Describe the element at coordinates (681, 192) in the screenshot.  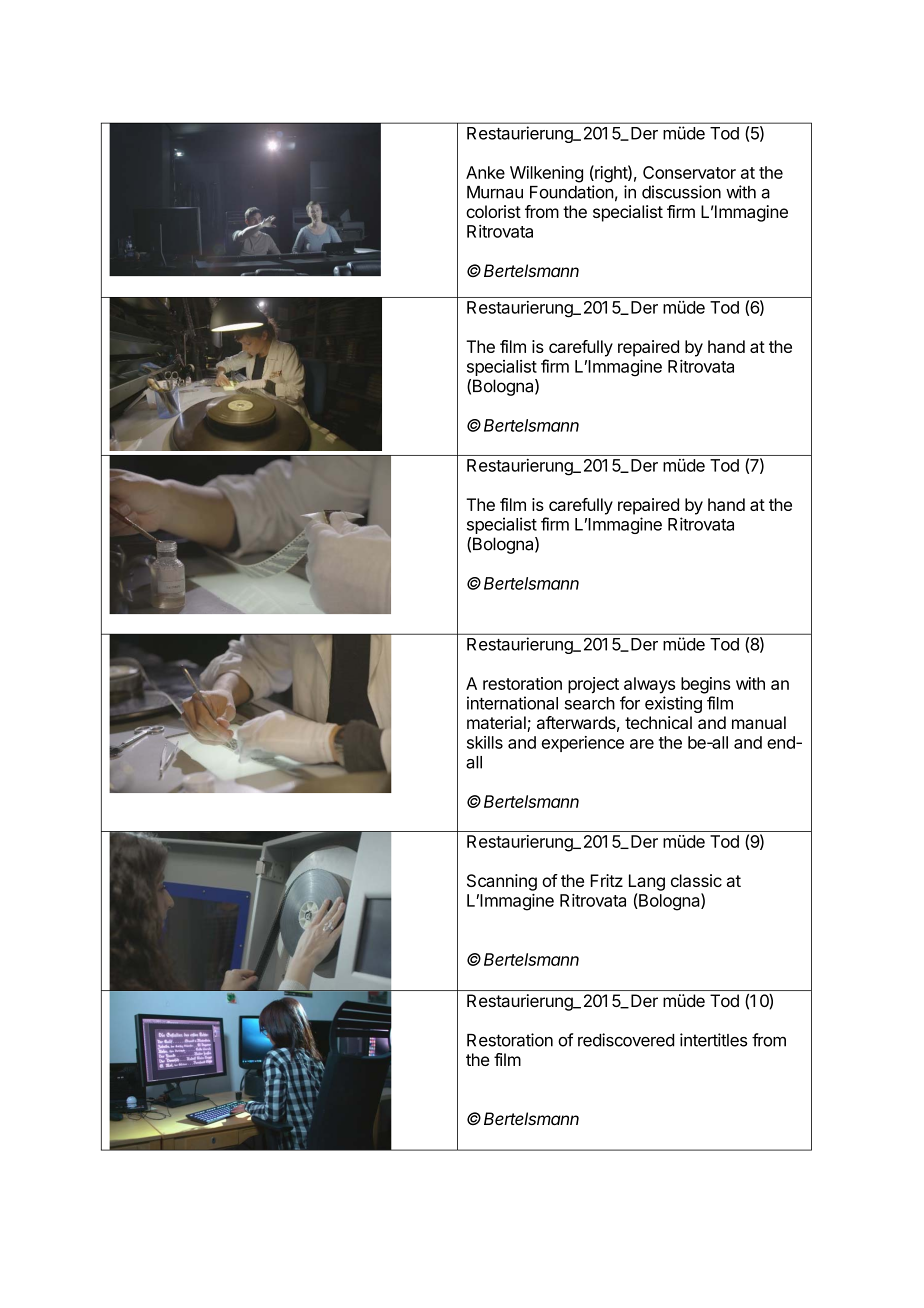
I see `discussion` at that location.
